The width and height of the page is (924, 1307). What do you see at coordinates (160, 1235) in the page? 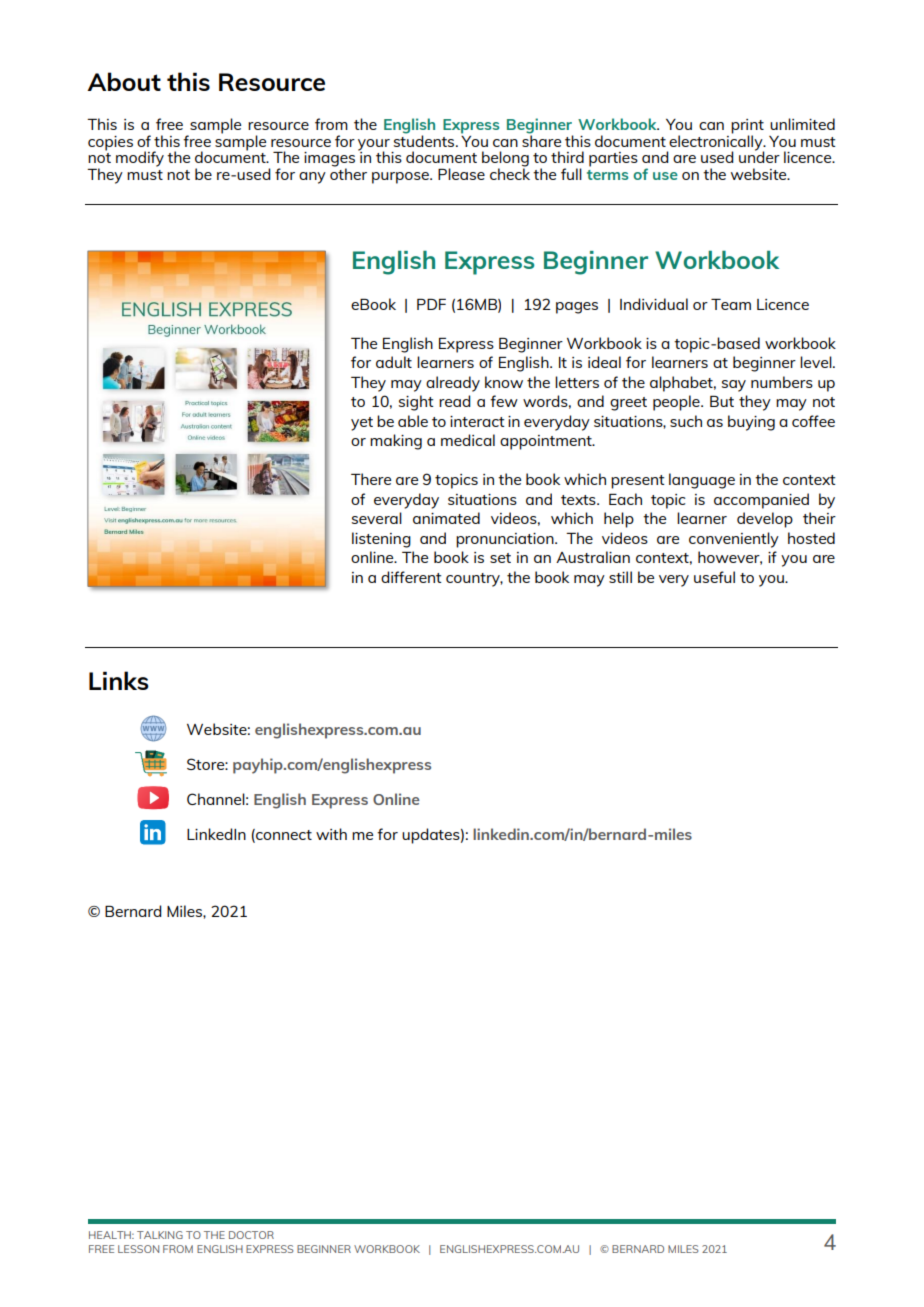
I see `TALKING` at bounding box center [160, 1235].
